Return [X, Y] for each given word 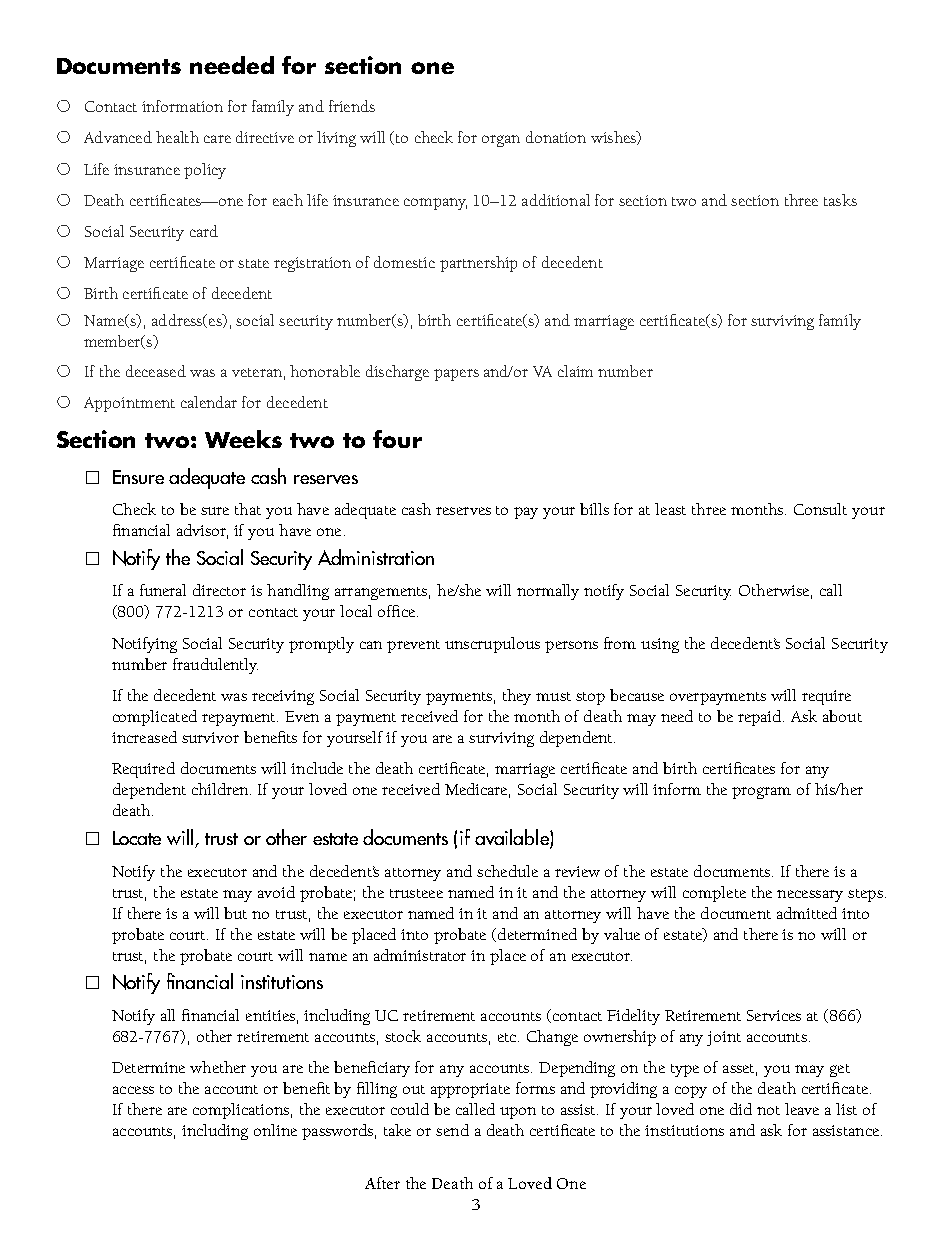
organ [501, 141]
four [397, 439]
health [177, 137]
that [248, 509]
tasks [840, 200]
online [275, 1130]
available [513, 838]
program [761, 793]
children [221, 789]
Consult [820, 509]
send [452, 1130]
